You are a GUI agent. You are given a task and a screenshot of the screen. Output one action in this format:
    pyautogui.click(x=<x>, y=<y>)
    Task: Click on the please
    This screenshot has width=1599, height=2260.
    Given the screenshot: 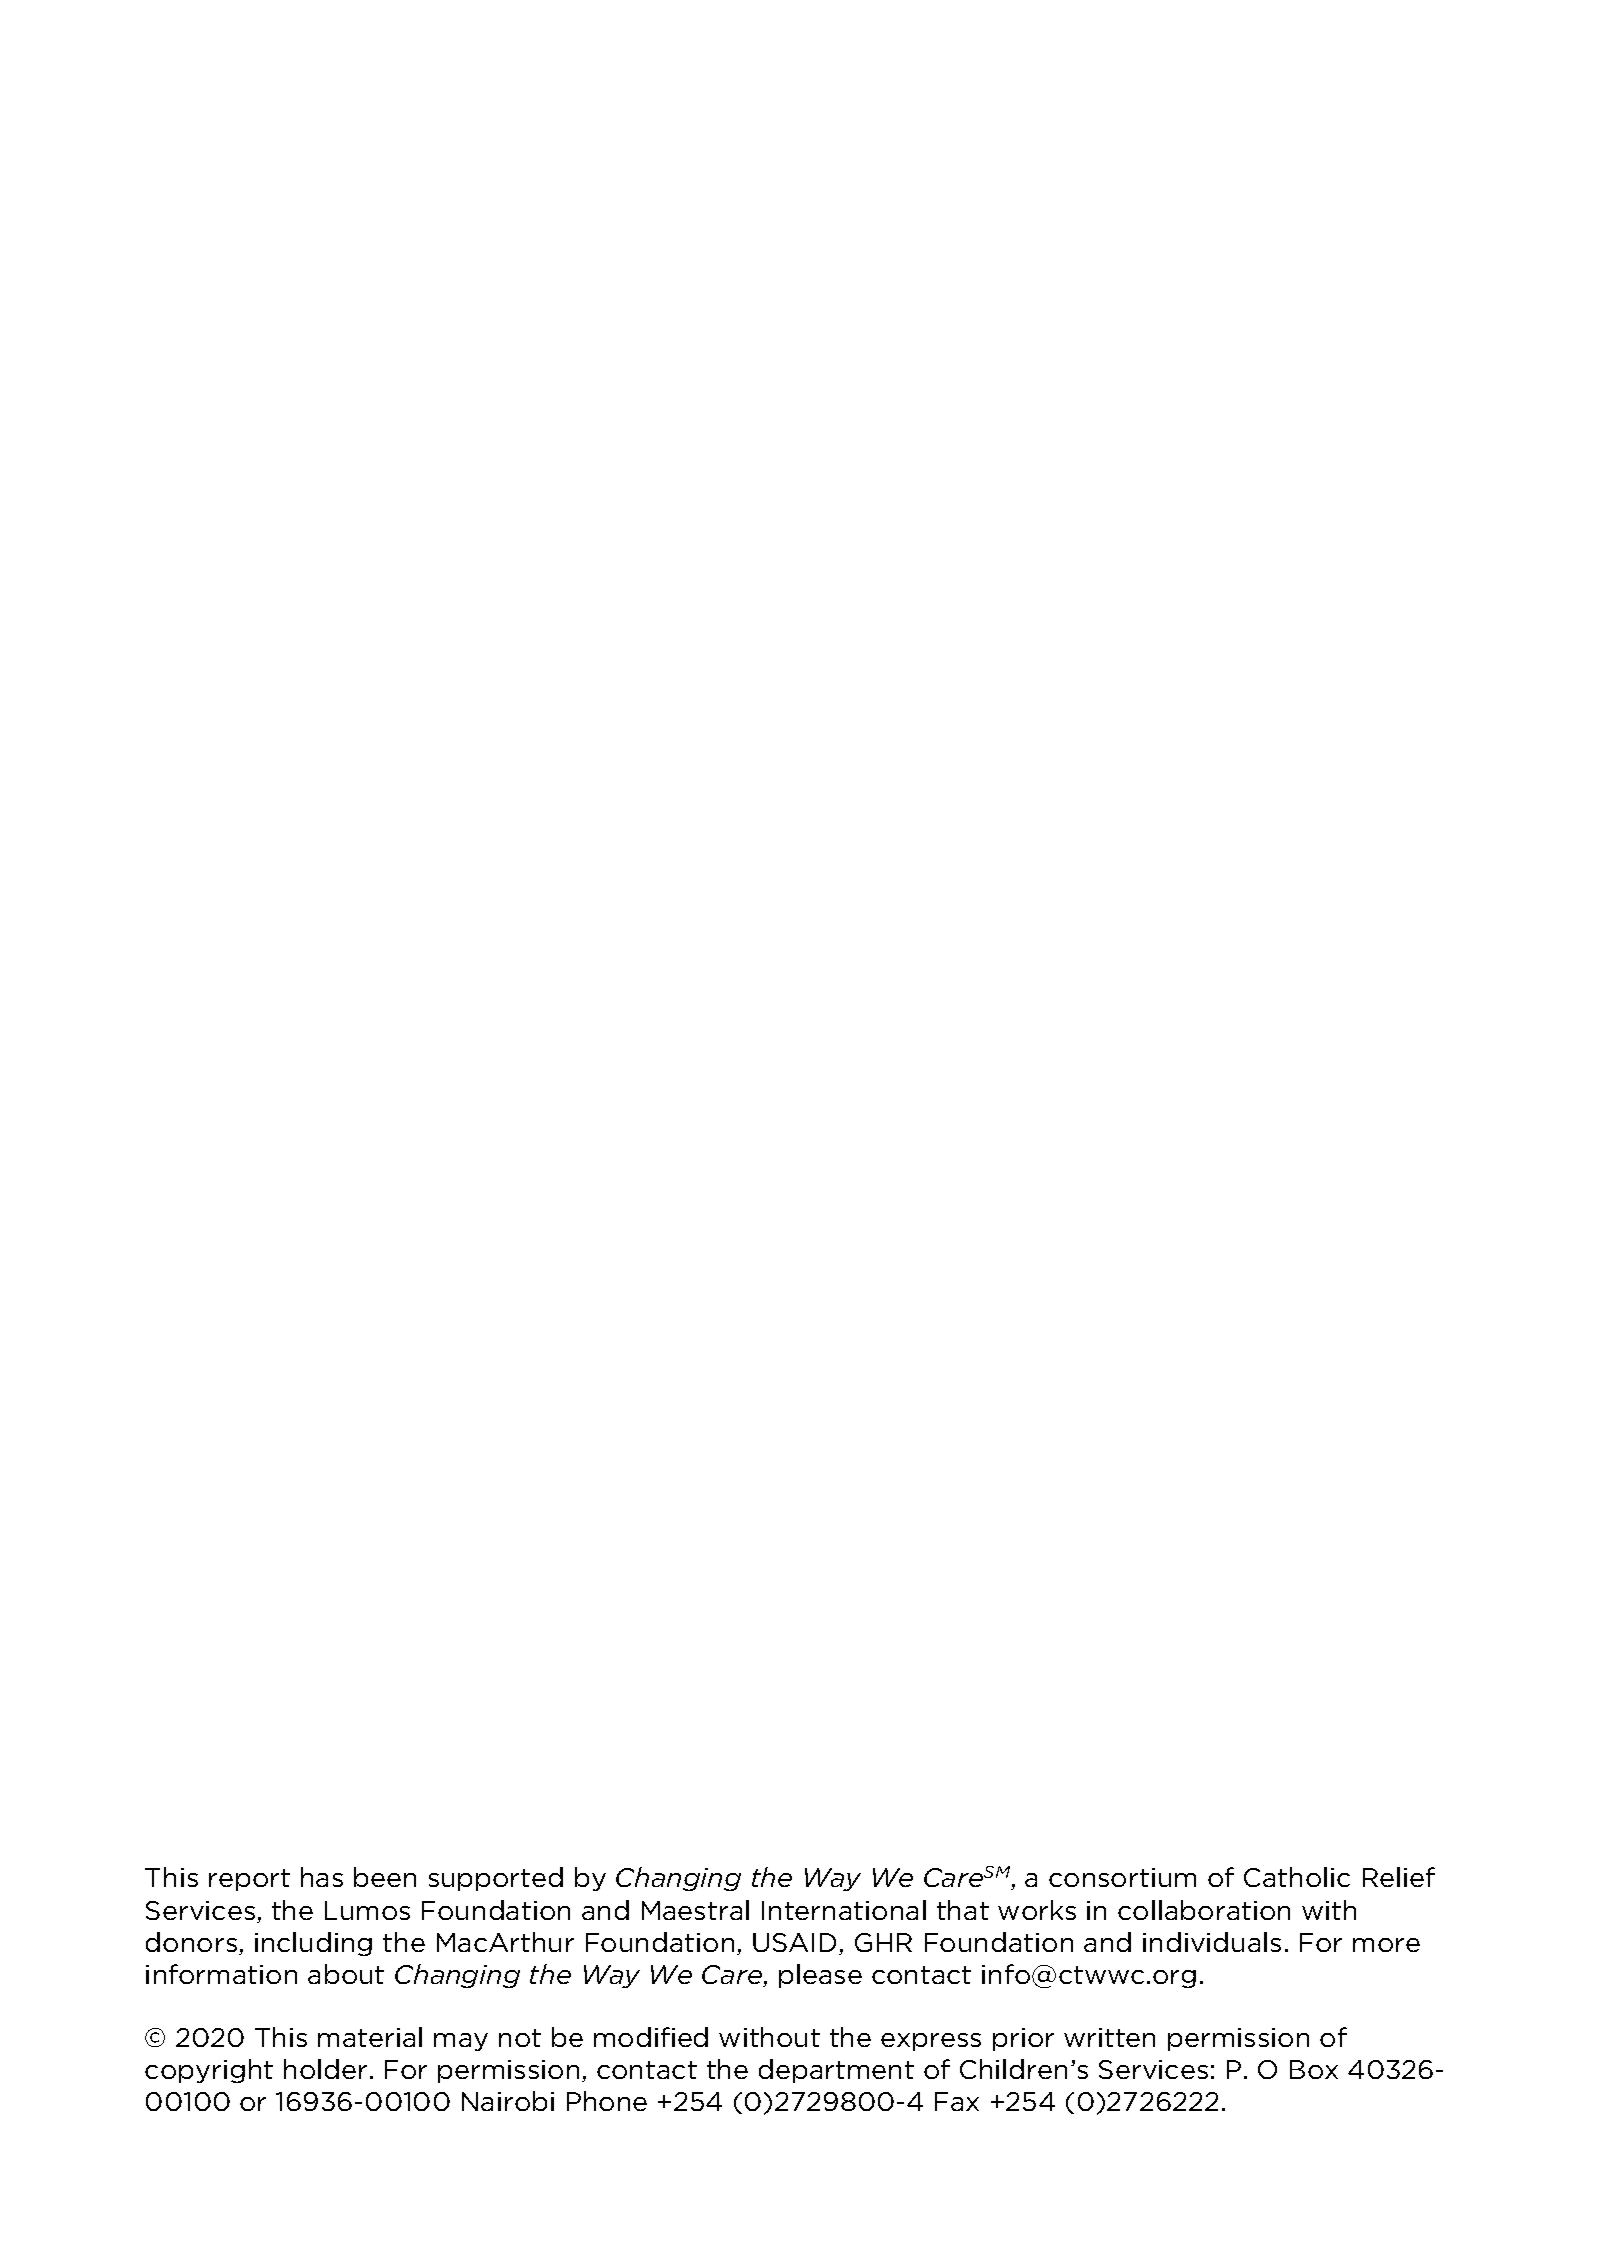 What is the action you would take?
    pyautogui.click(x=820, y=1976)
